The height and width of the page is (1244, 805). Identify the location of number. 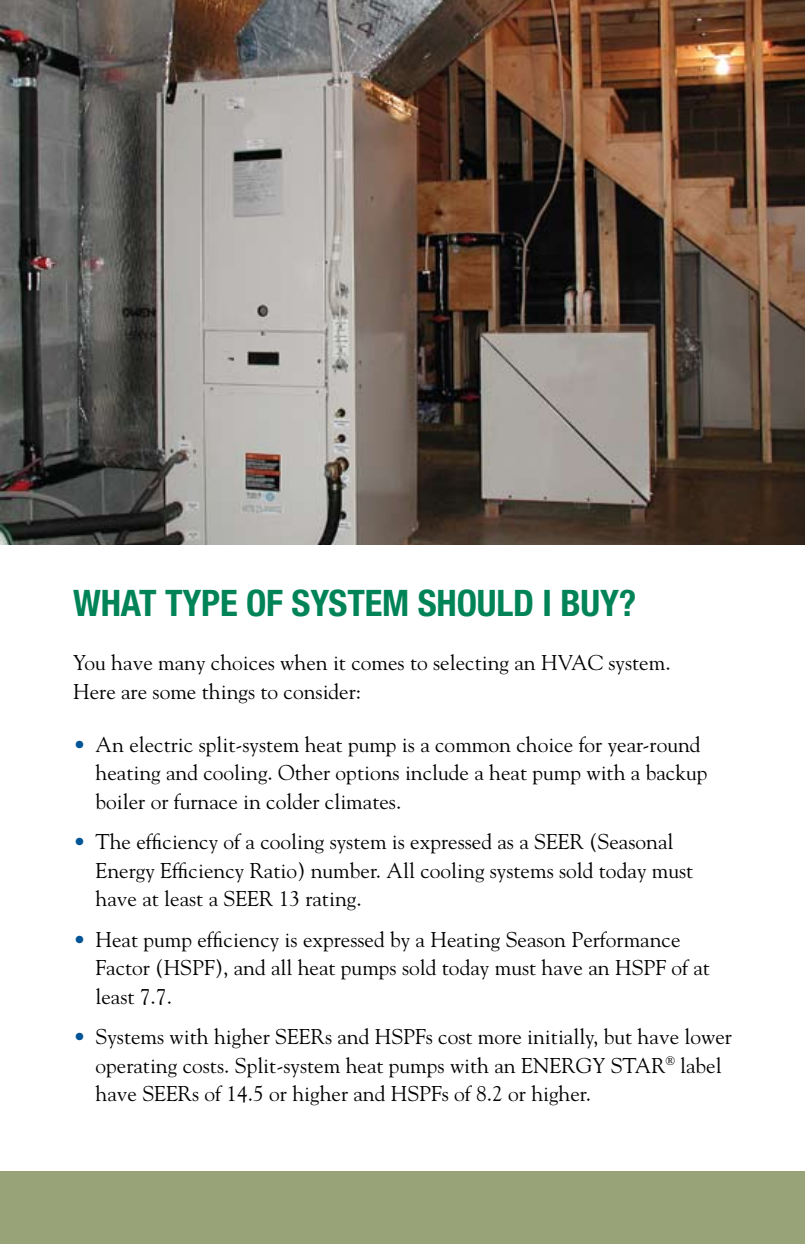
(345, 870).
